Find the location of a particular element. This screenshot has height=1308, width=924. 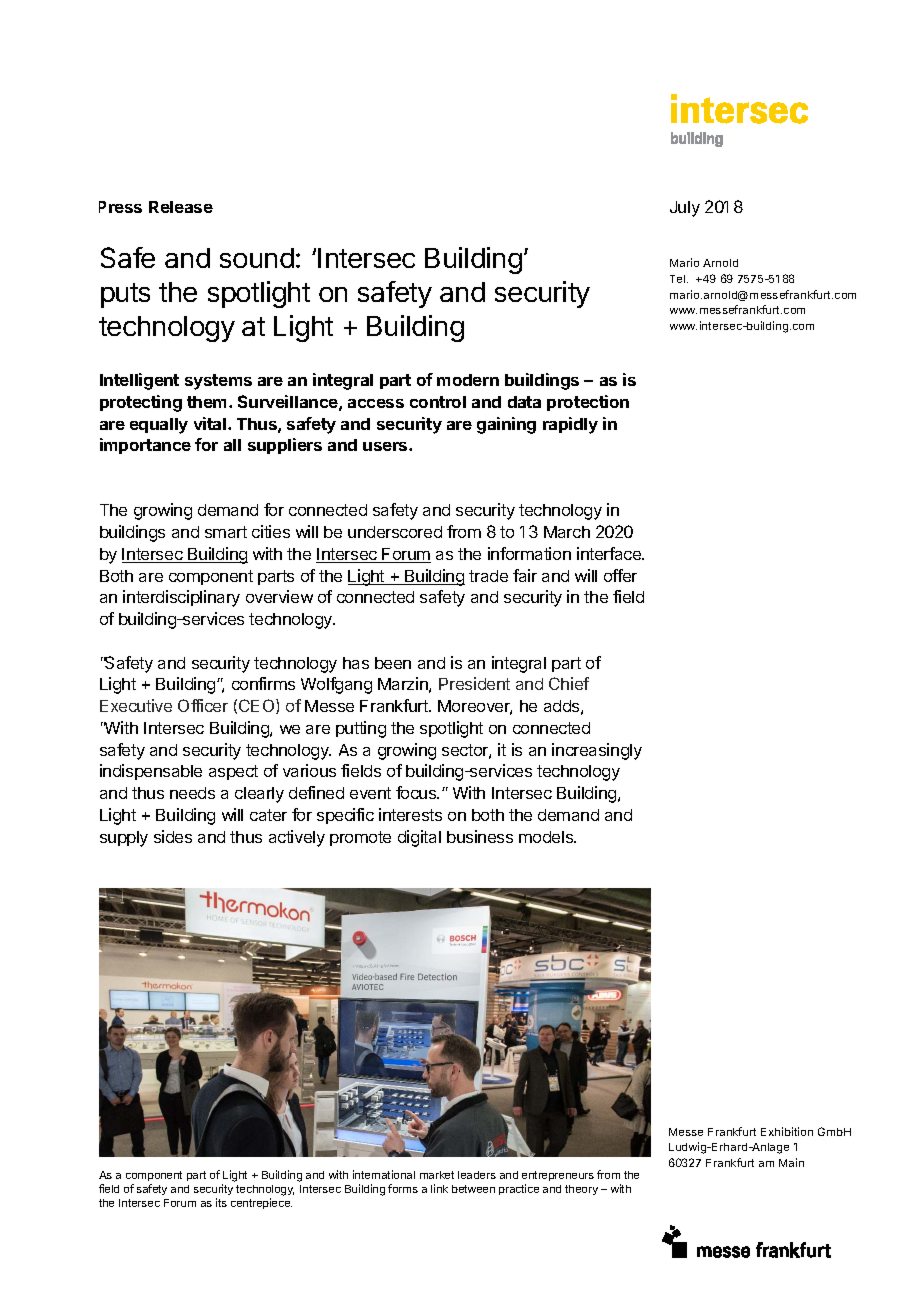

sides is located at coordinates (173, 836).
